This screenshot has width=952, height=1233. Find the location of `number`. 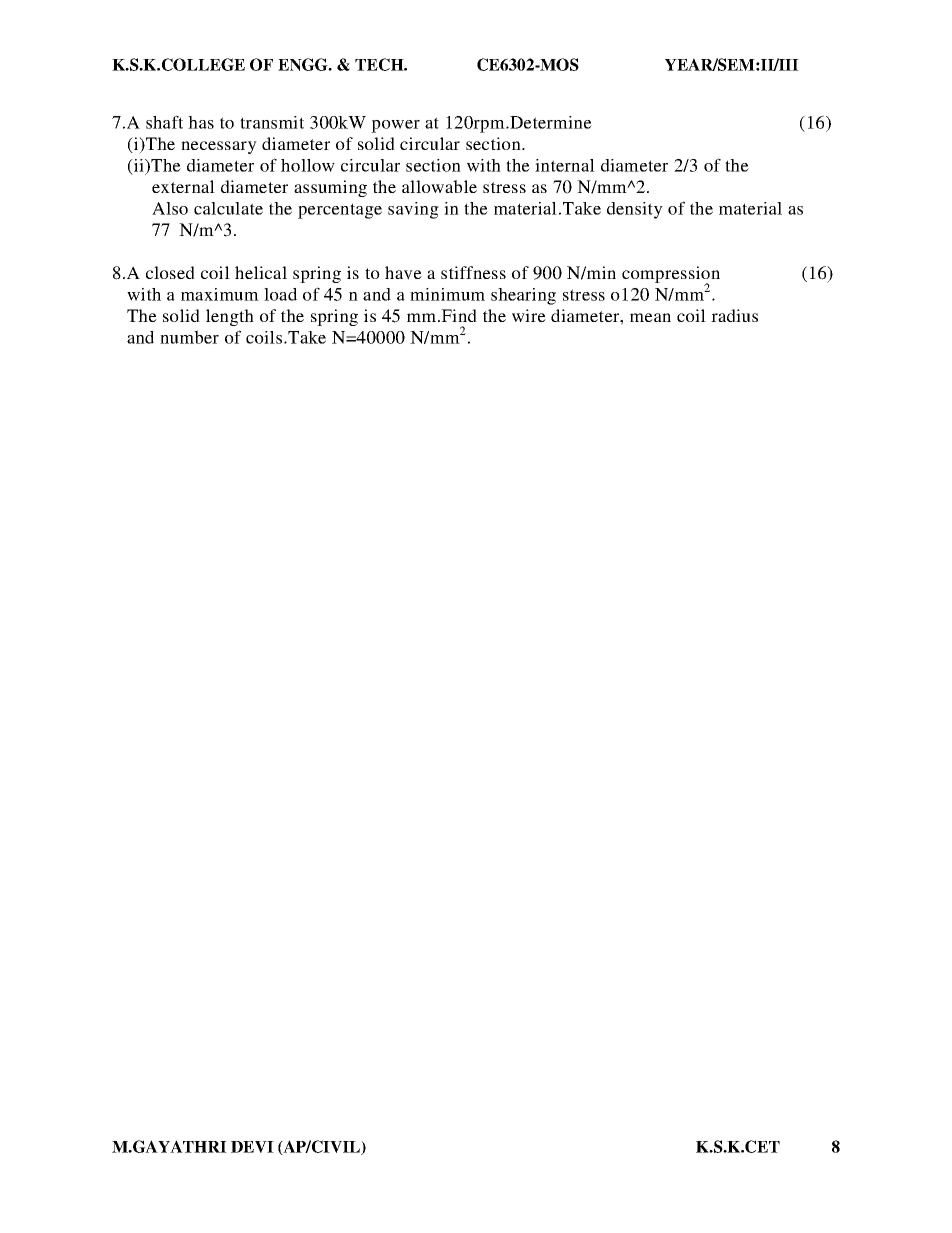

number is located at coordinates (189, 337).
